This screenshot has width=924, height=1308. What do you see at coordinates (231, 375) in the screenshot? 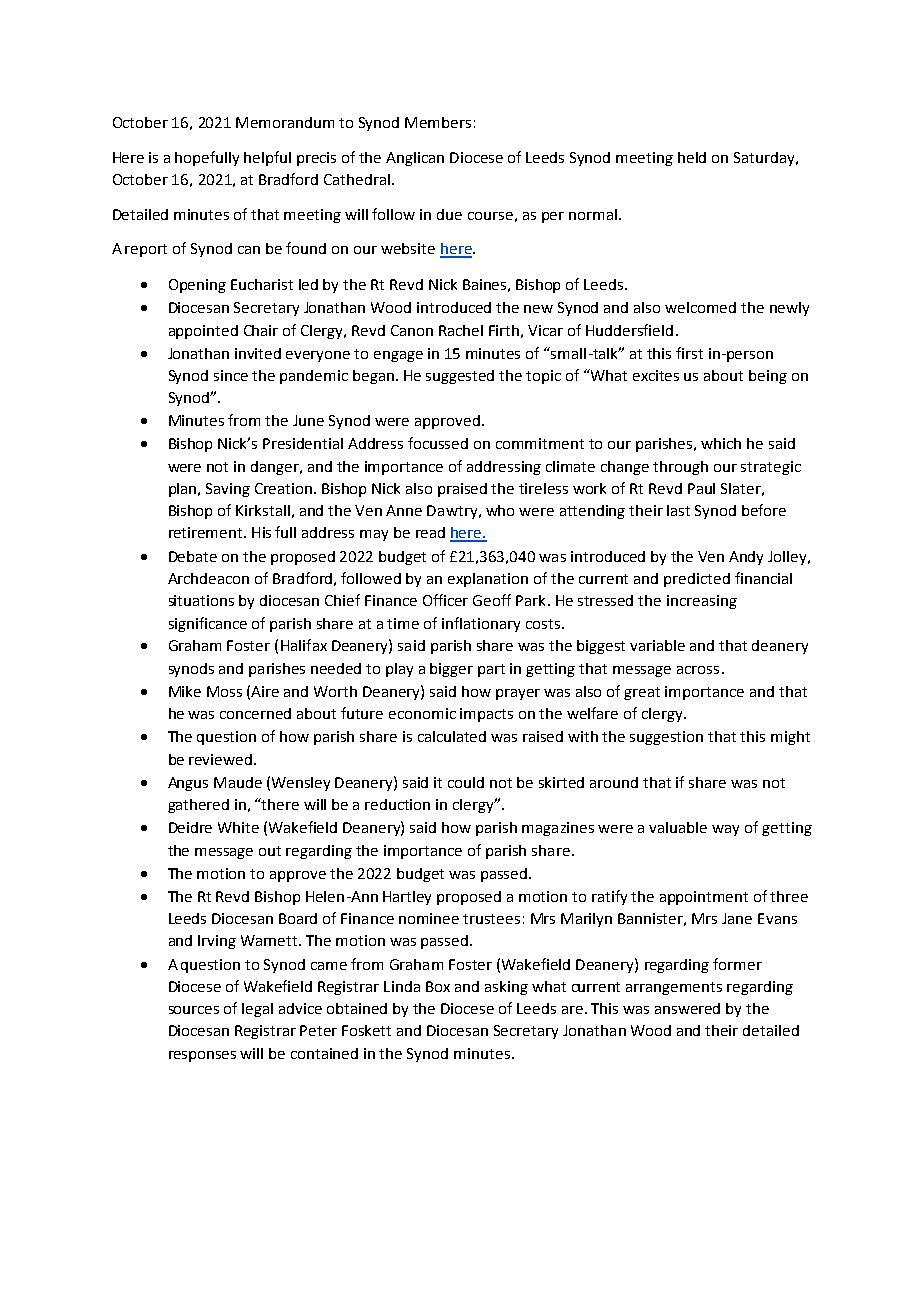
I see `since` at bounding box center [231, 375].
